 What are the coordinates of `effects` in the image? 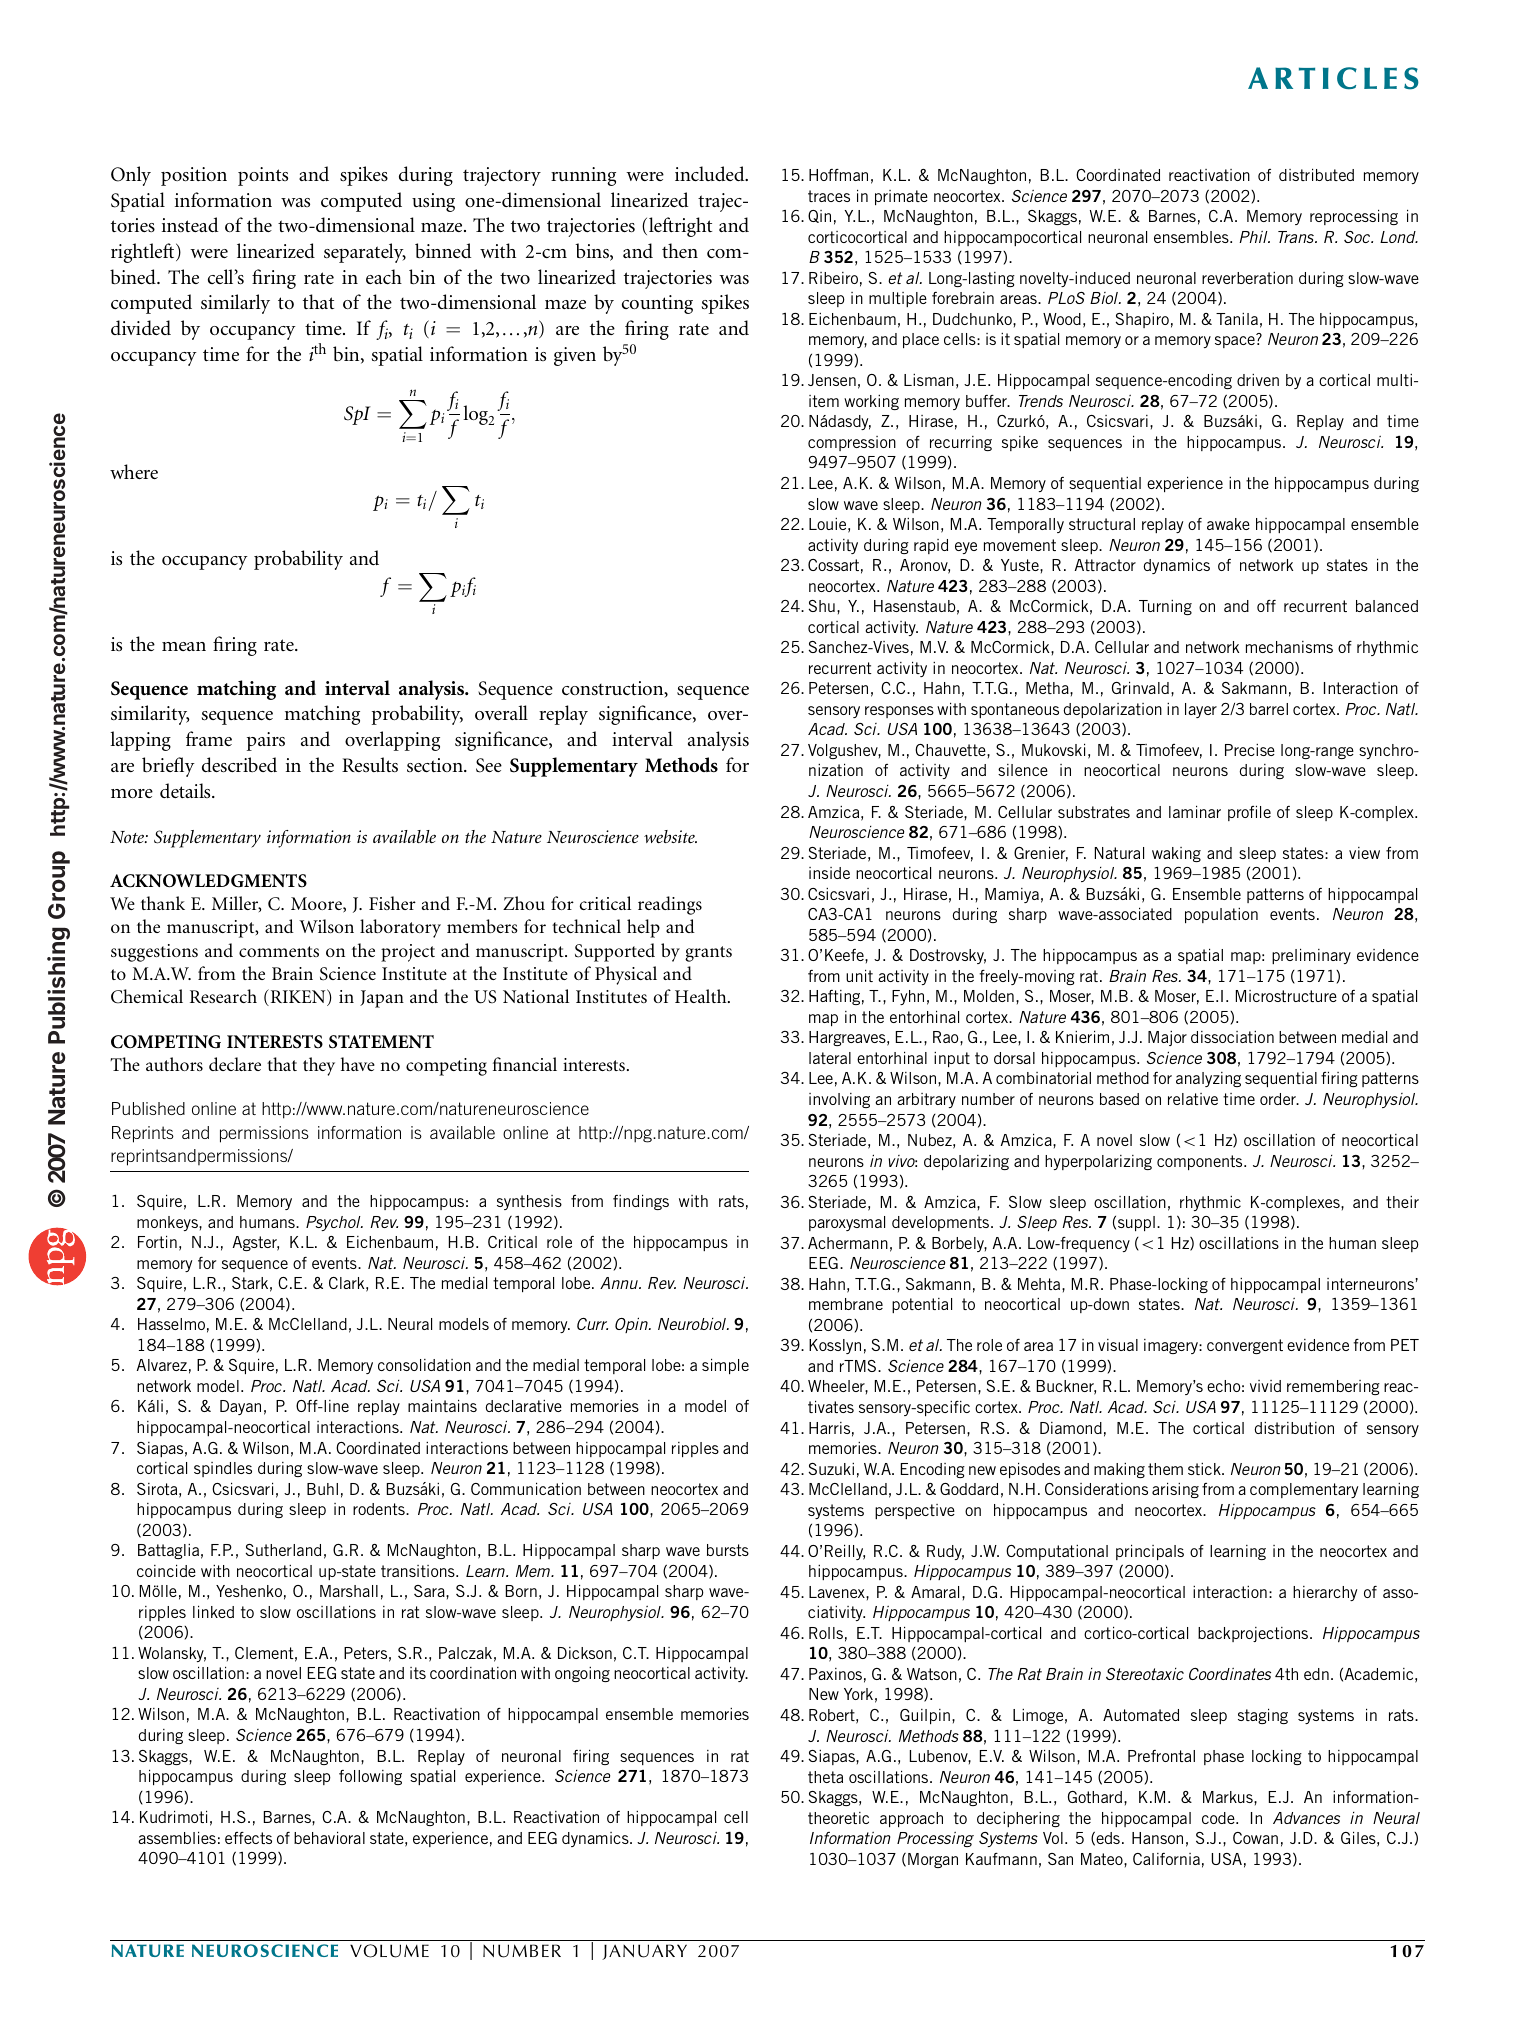 It's located at (248, 1838).
